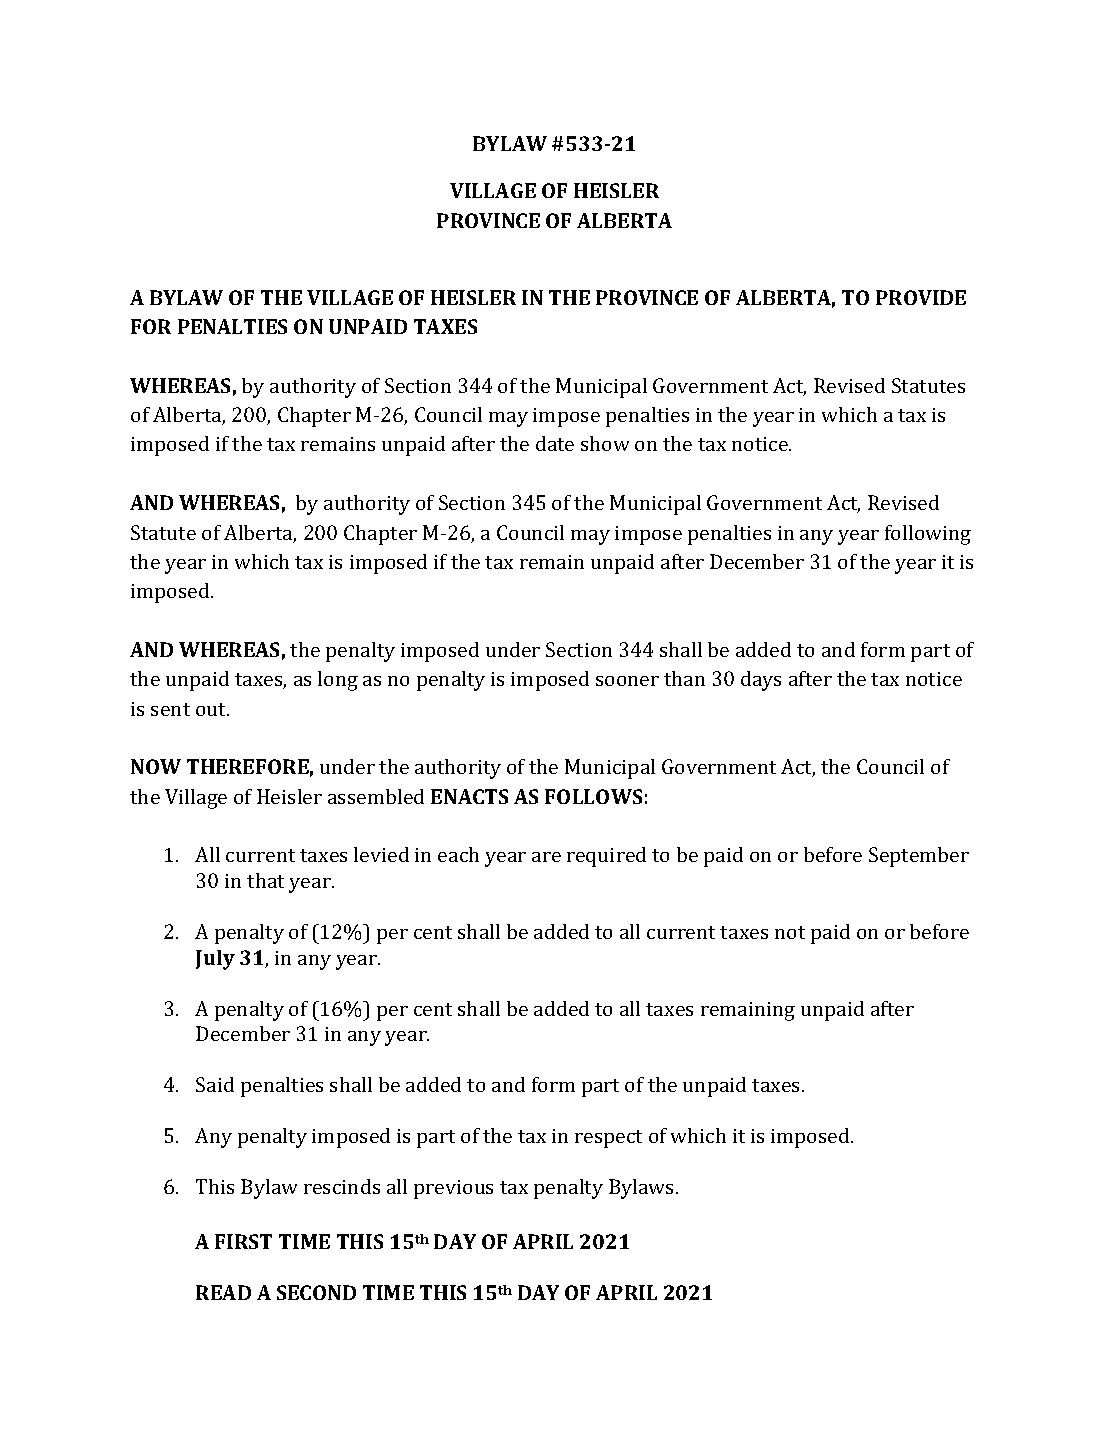 This page has width=1110, height=1437. What do you see at coordinates (555, 443) in the page?
I see `date` at bounding box center [555, 443].
